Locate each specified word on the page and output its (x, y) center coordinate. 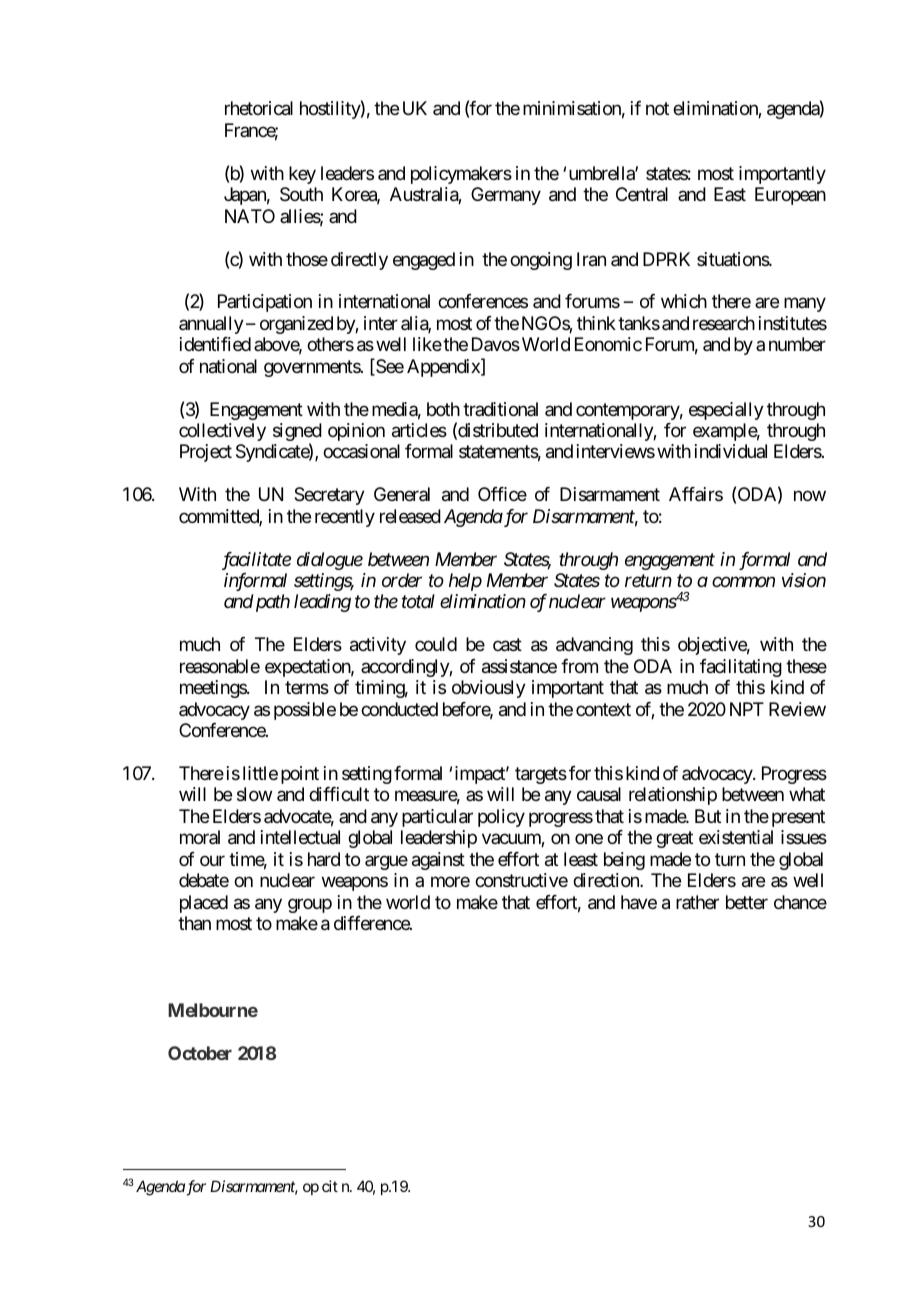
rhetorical (259, 108)
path (271, 603)
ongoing (541, 261)
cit (330, 1186)
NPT (747, 709)
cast (507, 645)
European (790, 196)
